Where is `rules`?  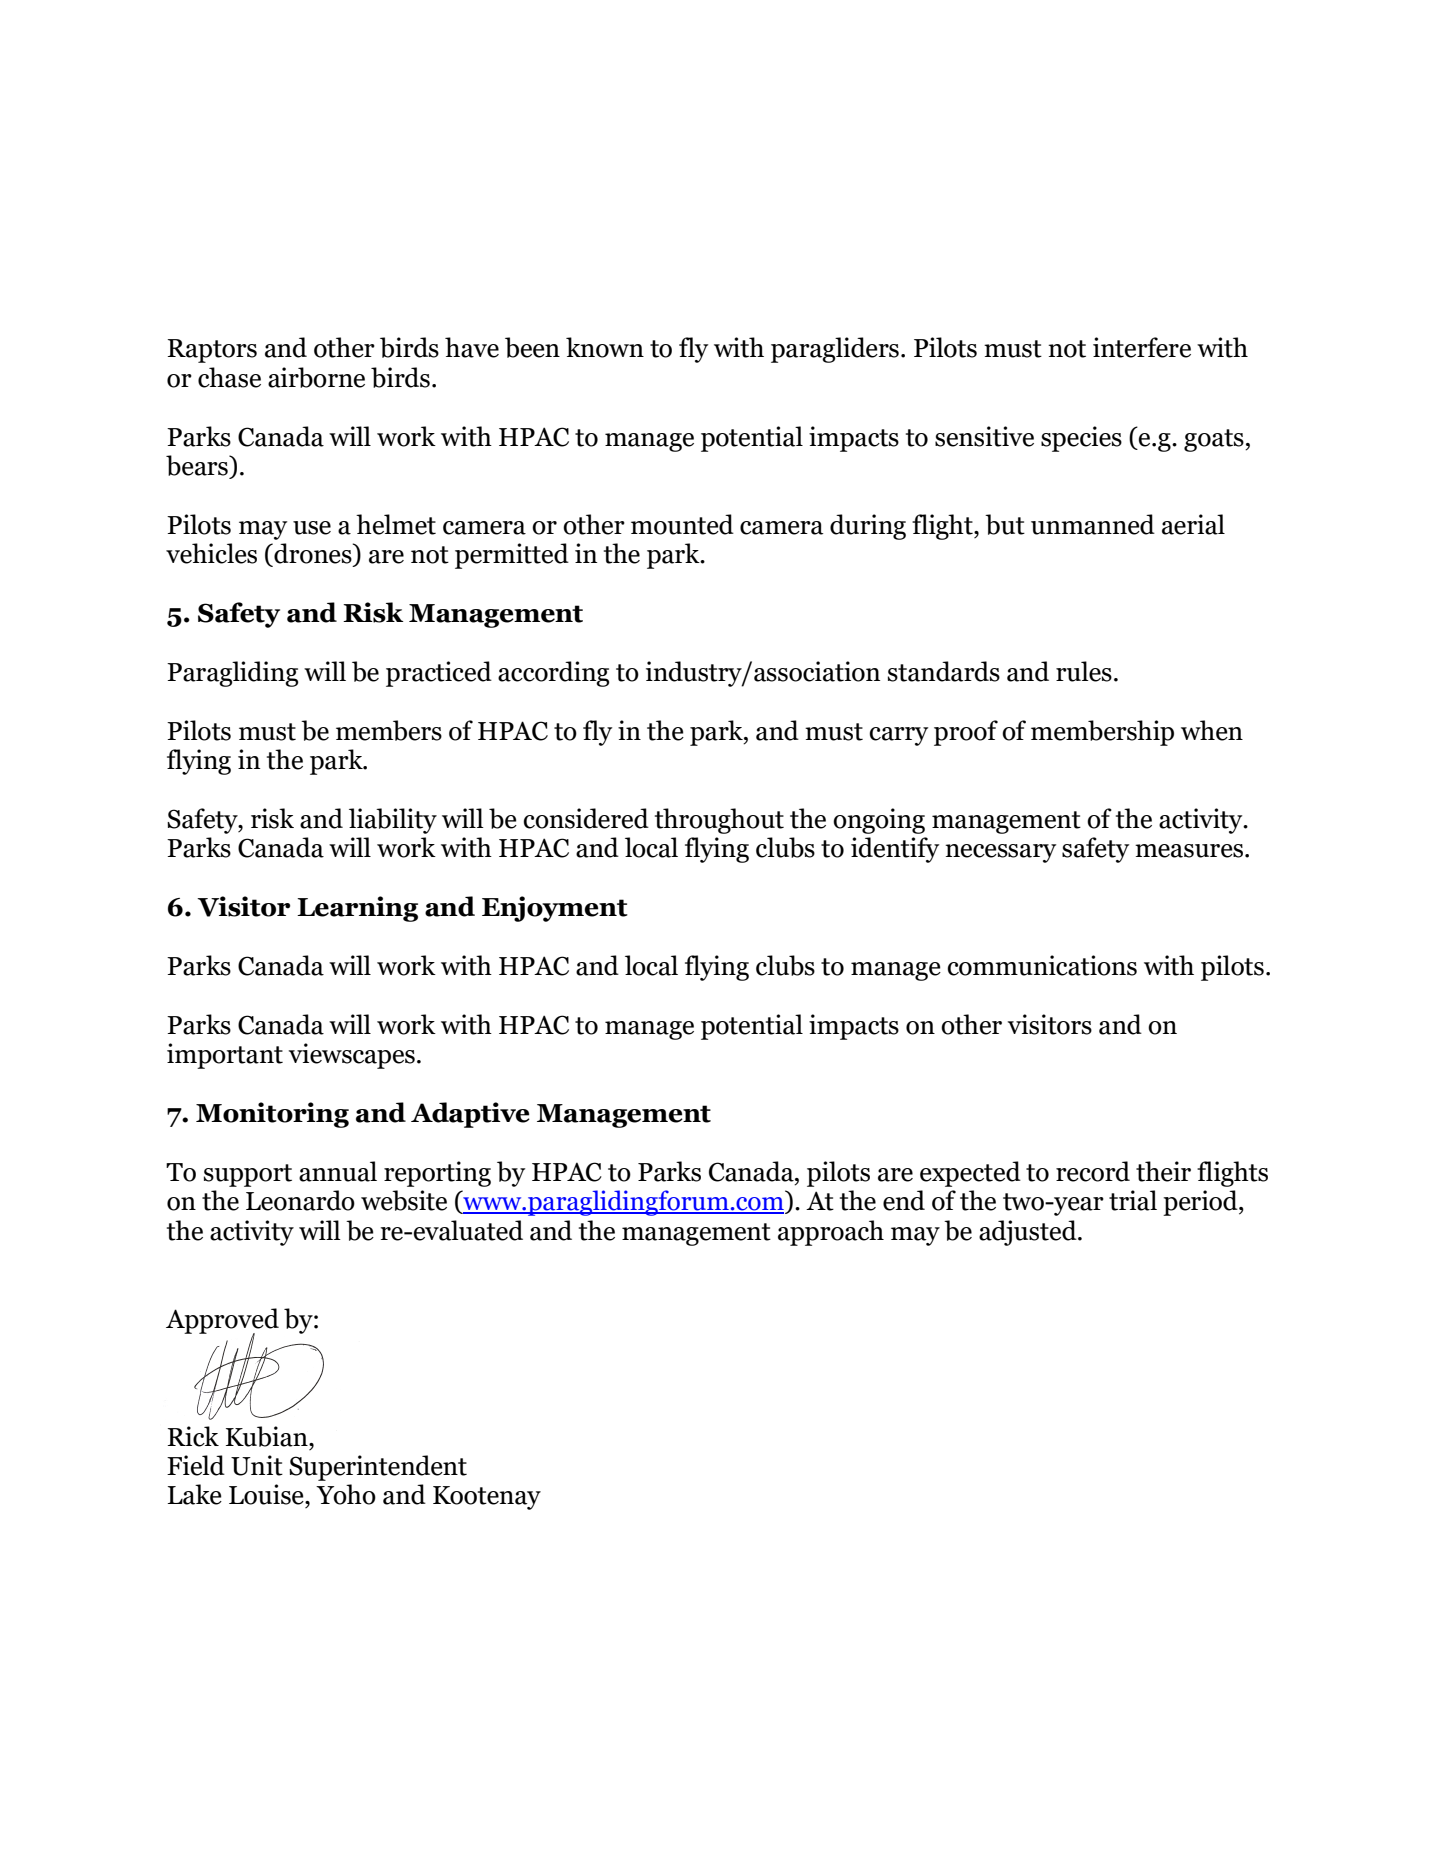
rules is located at coordinates (1084, 671).
